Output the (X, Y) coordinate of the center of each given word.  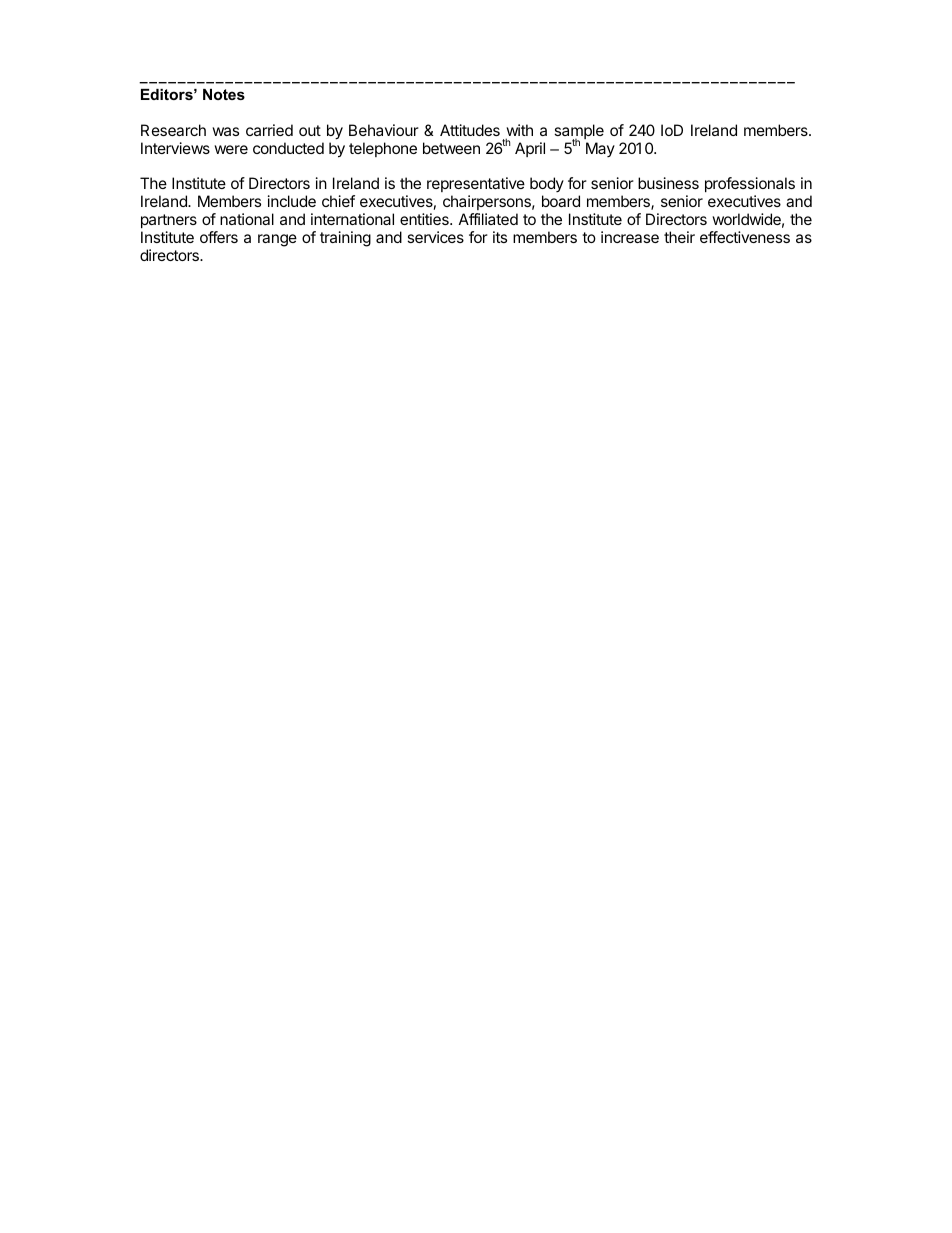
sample (579, 133)
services (435, 237)
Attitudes (470, 130)
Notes (224, 94)
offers (219, 237)
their (679, 237)
